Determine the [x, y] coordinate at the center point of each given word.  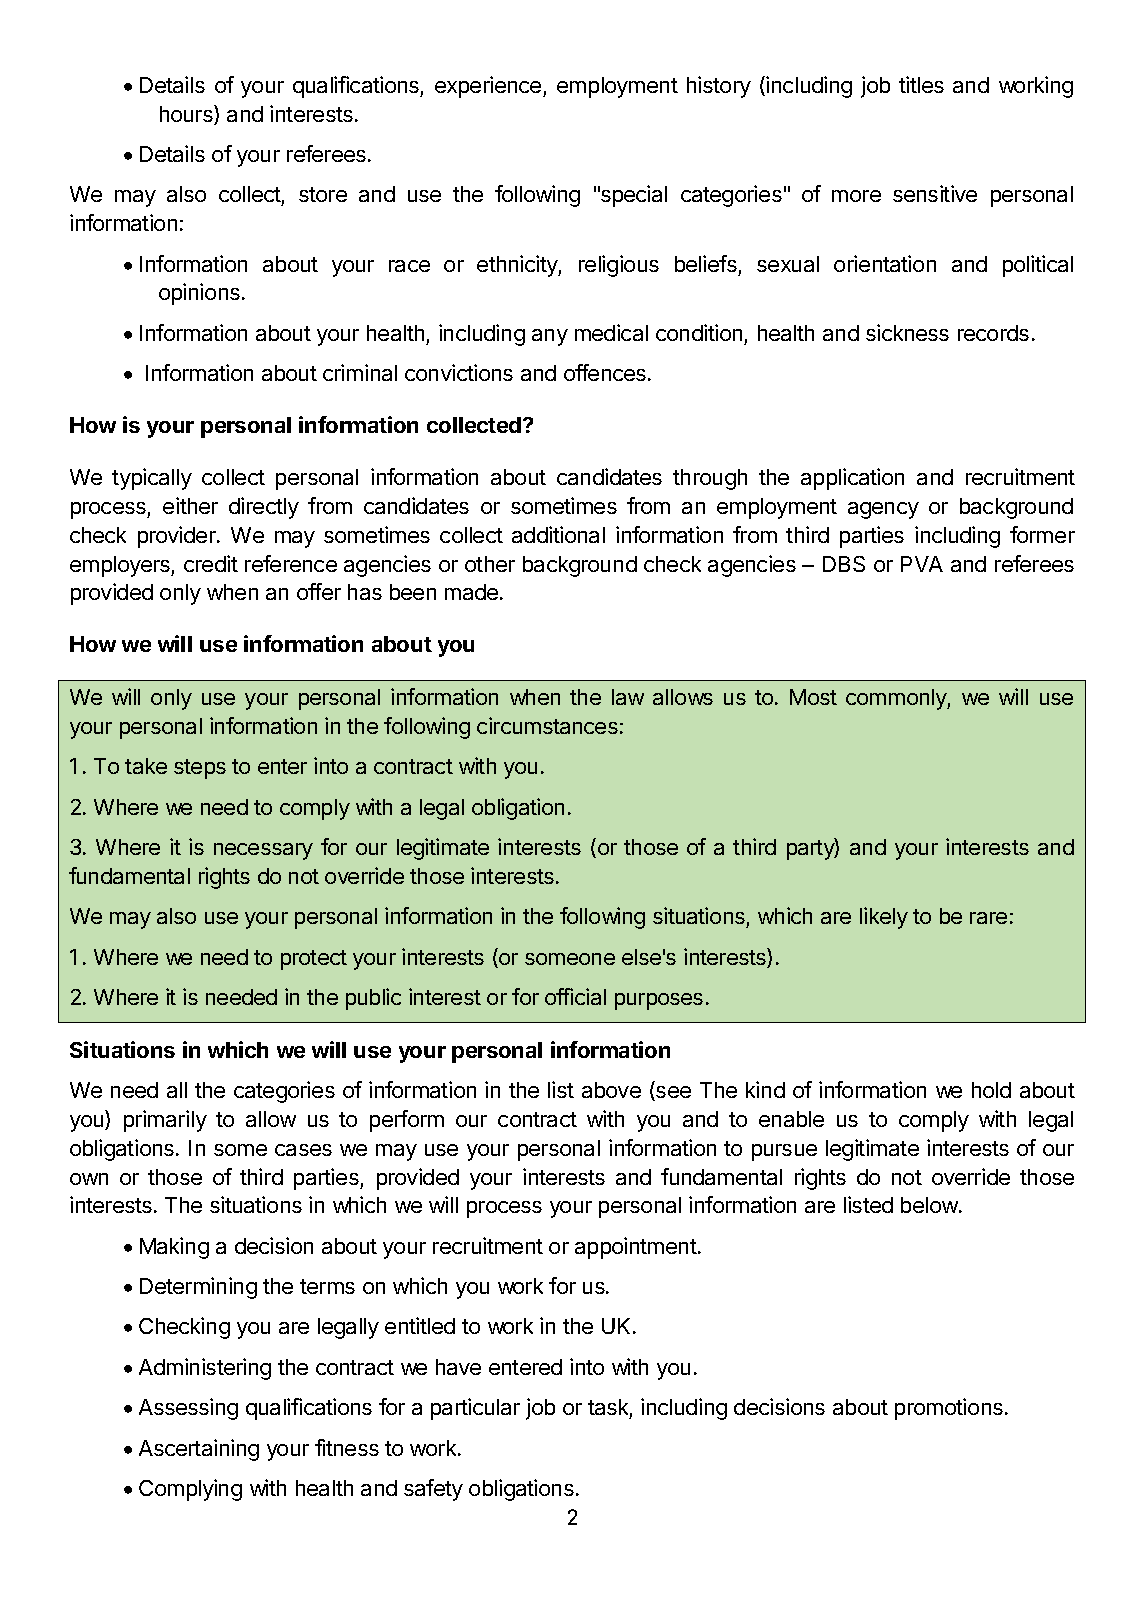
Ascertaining [199, 1450]
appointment [636, 1248]
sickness [907, 332]
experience [489, 87]
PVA [922, 564]
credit [211, 563]
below [930, 1205]
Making [174, 1248]
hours [187, 115]
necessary [263, 851]
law [628, 697]
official [575, 996]
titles [921, 84]
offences [605, 372]
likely [884, 918]
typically [152, 479]
